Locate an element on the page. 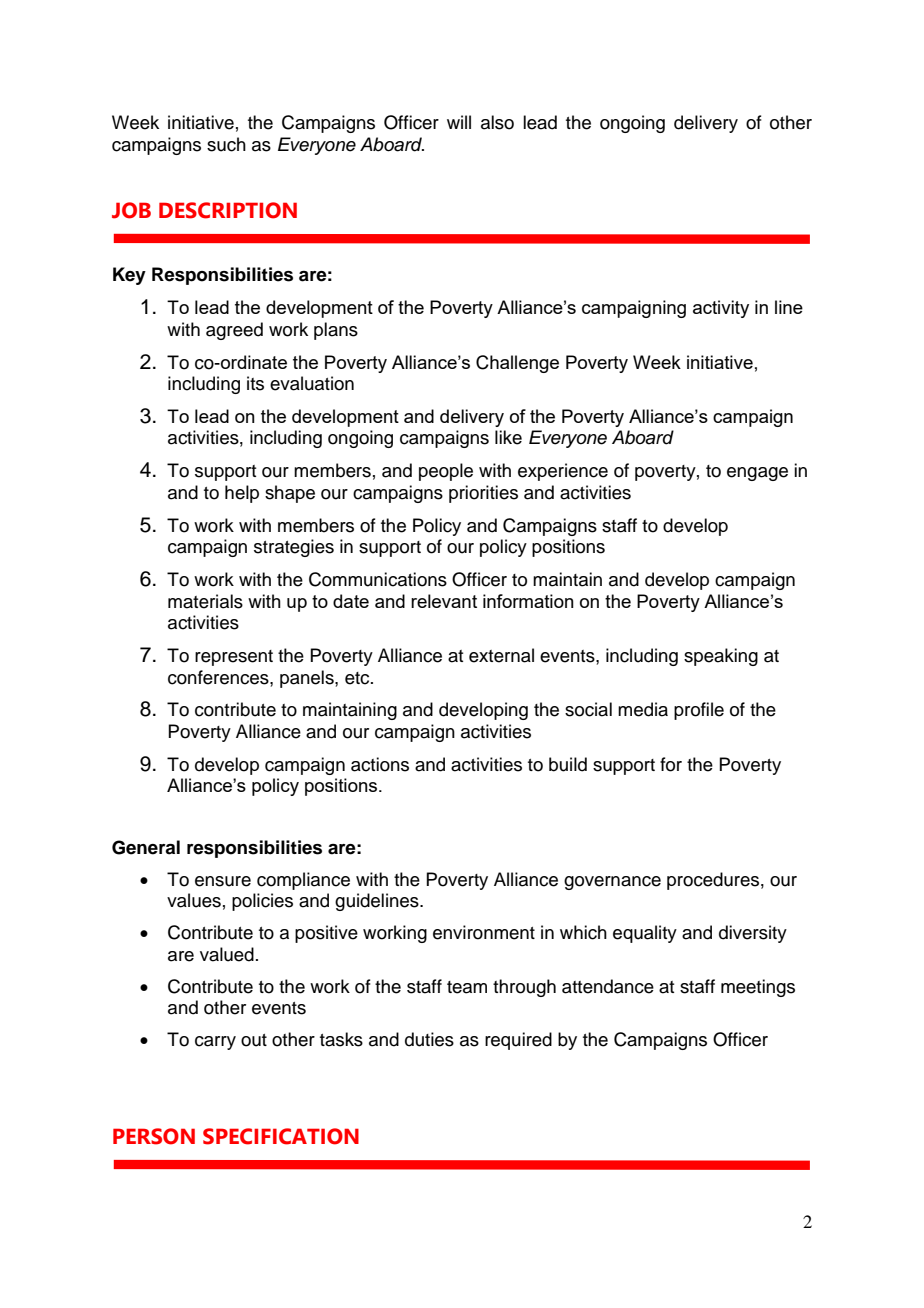  also is located at coordinates (497, 122).
